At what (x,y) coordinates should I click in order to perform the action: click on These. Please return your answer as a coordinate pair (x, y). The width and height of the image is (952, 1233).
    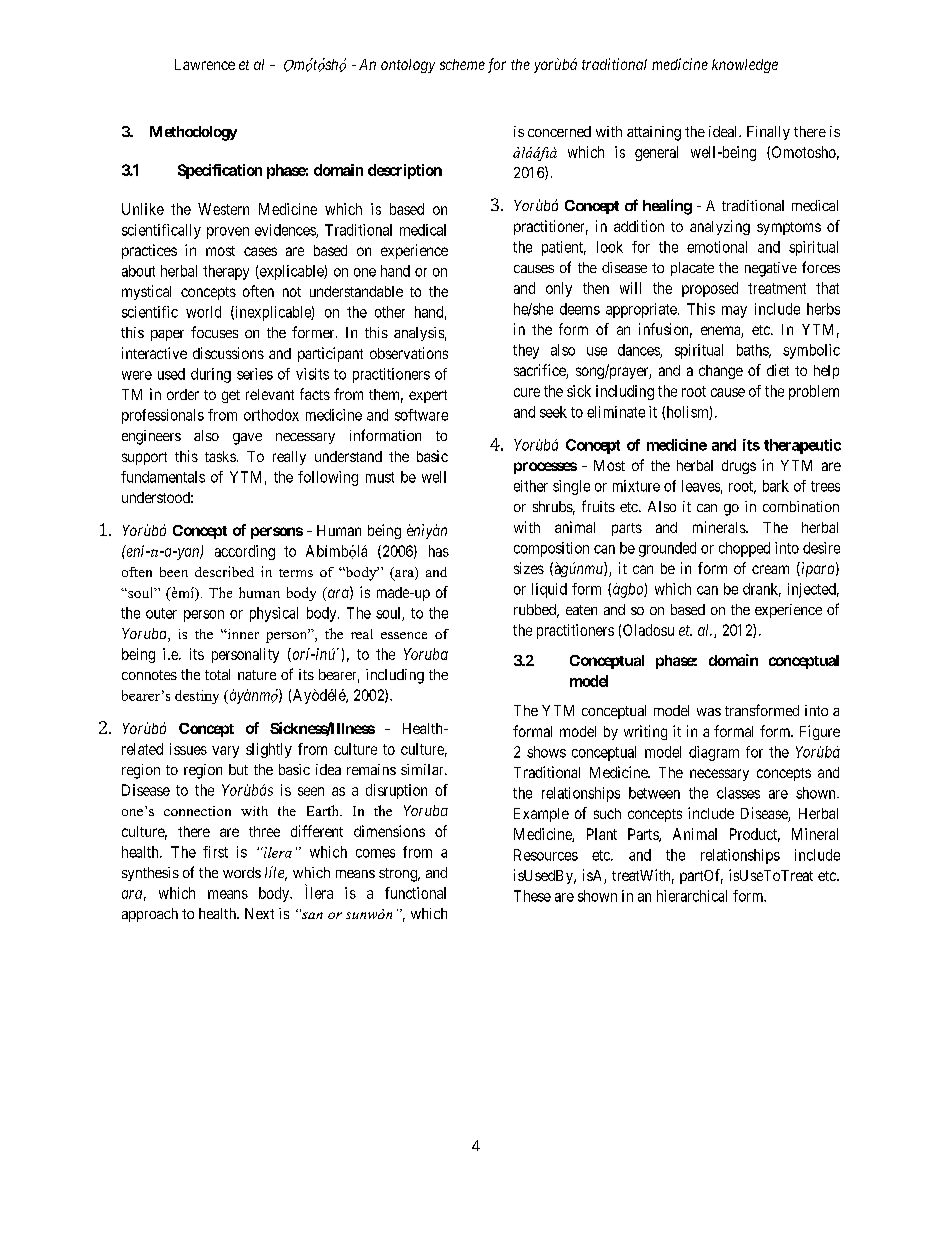
    Looking at the image, I should click on (532, 896).
